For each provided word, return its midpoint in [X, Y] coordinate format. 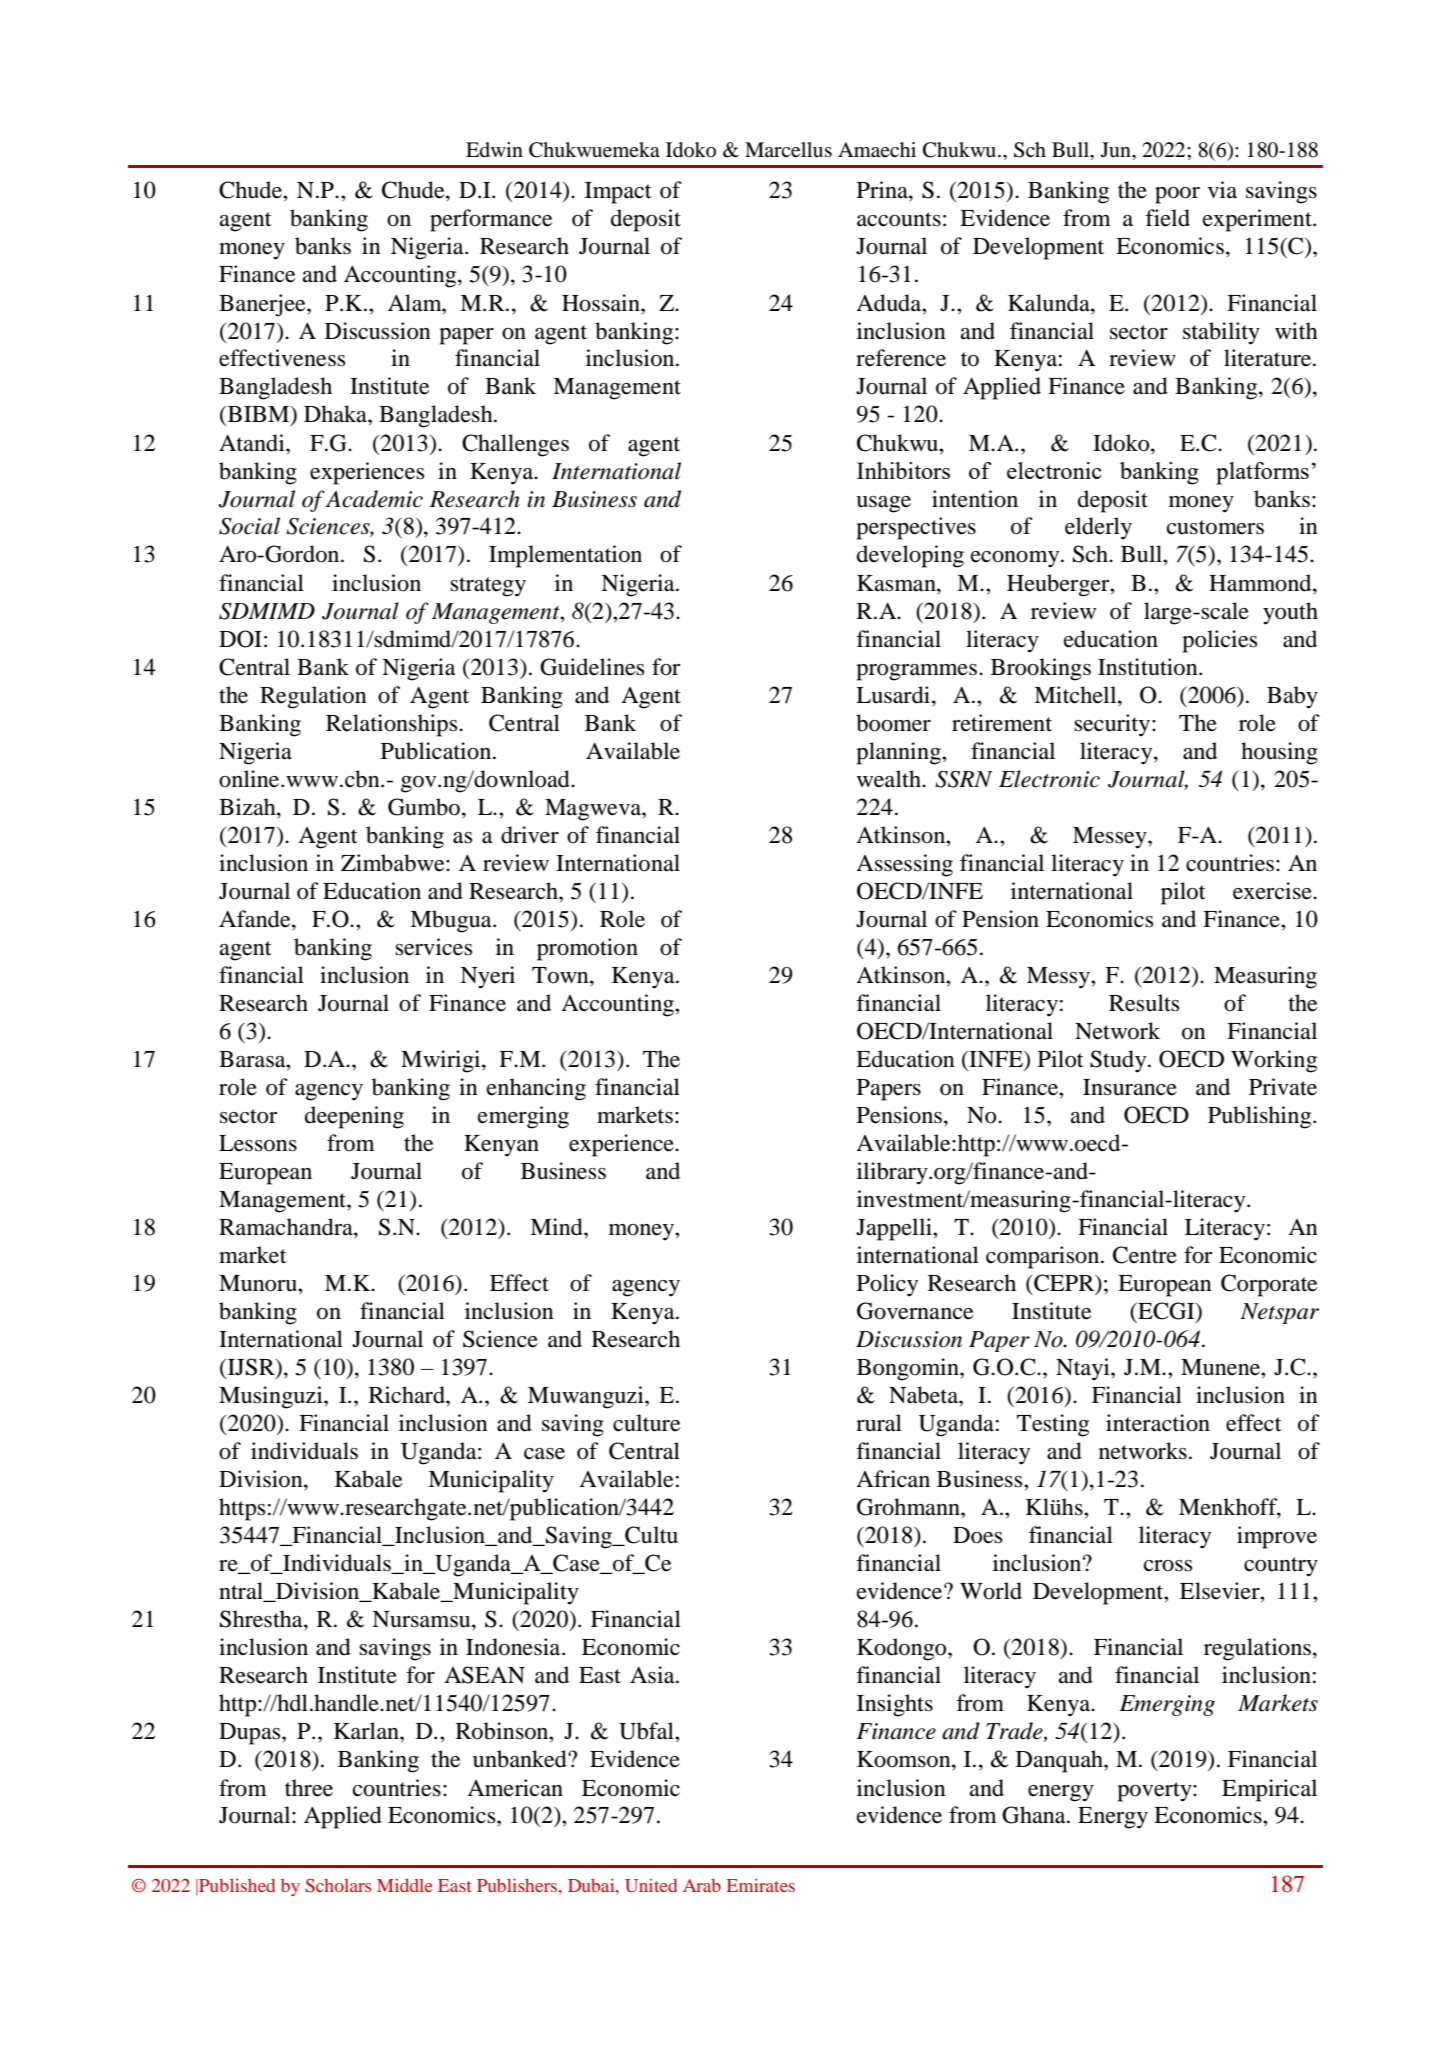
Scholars [338, 1886]
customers [1215, 527]
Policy [887, 1285]
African [893, 1479]
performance [491, 220]
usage [883, 504]
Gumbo [424, 807]
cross [1168, 1566]
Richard [408, 1395]
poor [1177, 195]
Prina [883, 190]
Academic [374, 499]
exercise [1273, 891]
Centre [1145, 1255]
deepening [354, 1117]
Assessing [904, 865]
